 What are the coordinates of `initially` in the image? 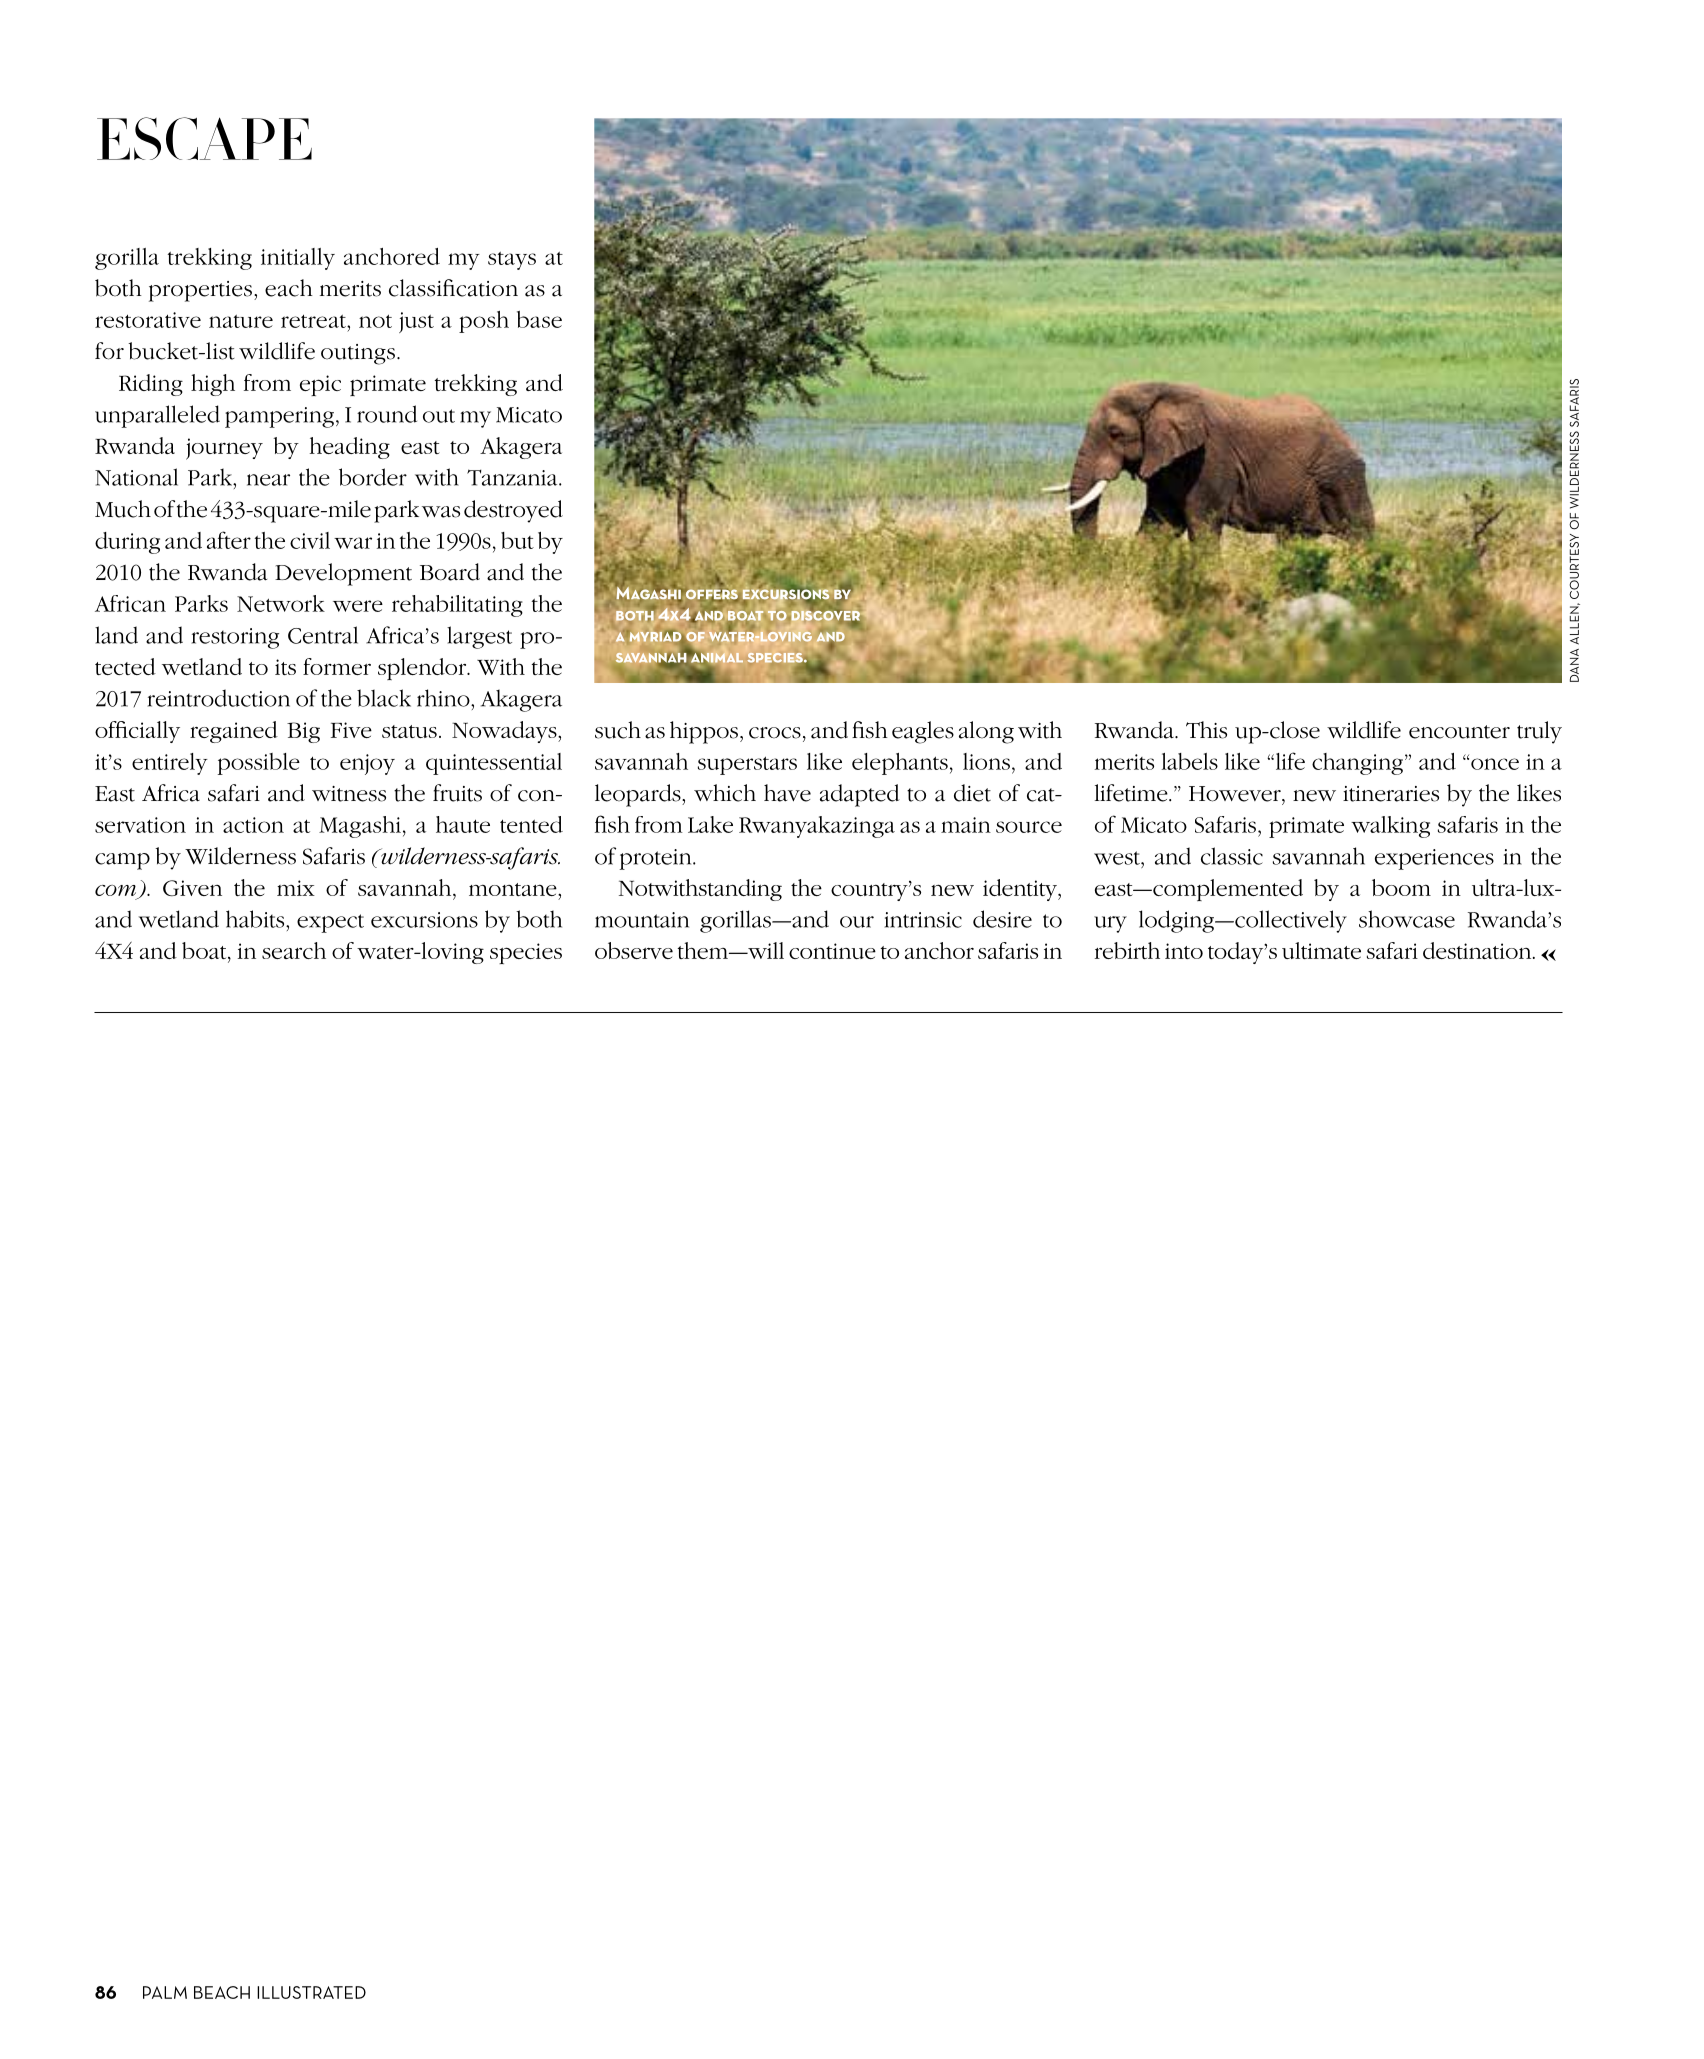 It's located at (298, 259).
